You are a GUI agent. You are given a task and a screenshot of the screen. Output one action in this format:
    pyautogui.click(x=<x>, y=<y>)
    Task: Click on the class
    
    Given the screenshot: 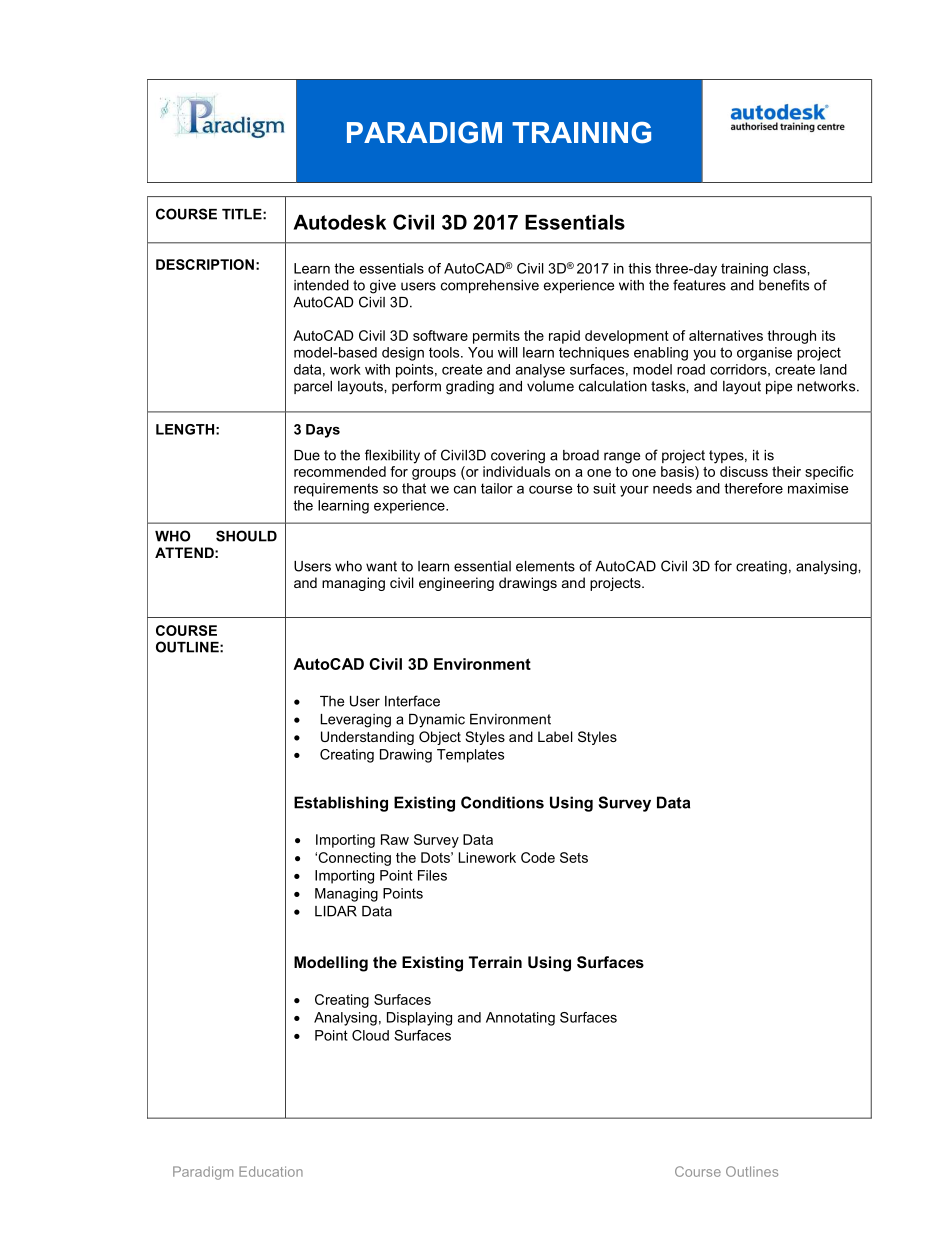 What is the action you would take?
    pyautogui.click(x=790, y=268)
